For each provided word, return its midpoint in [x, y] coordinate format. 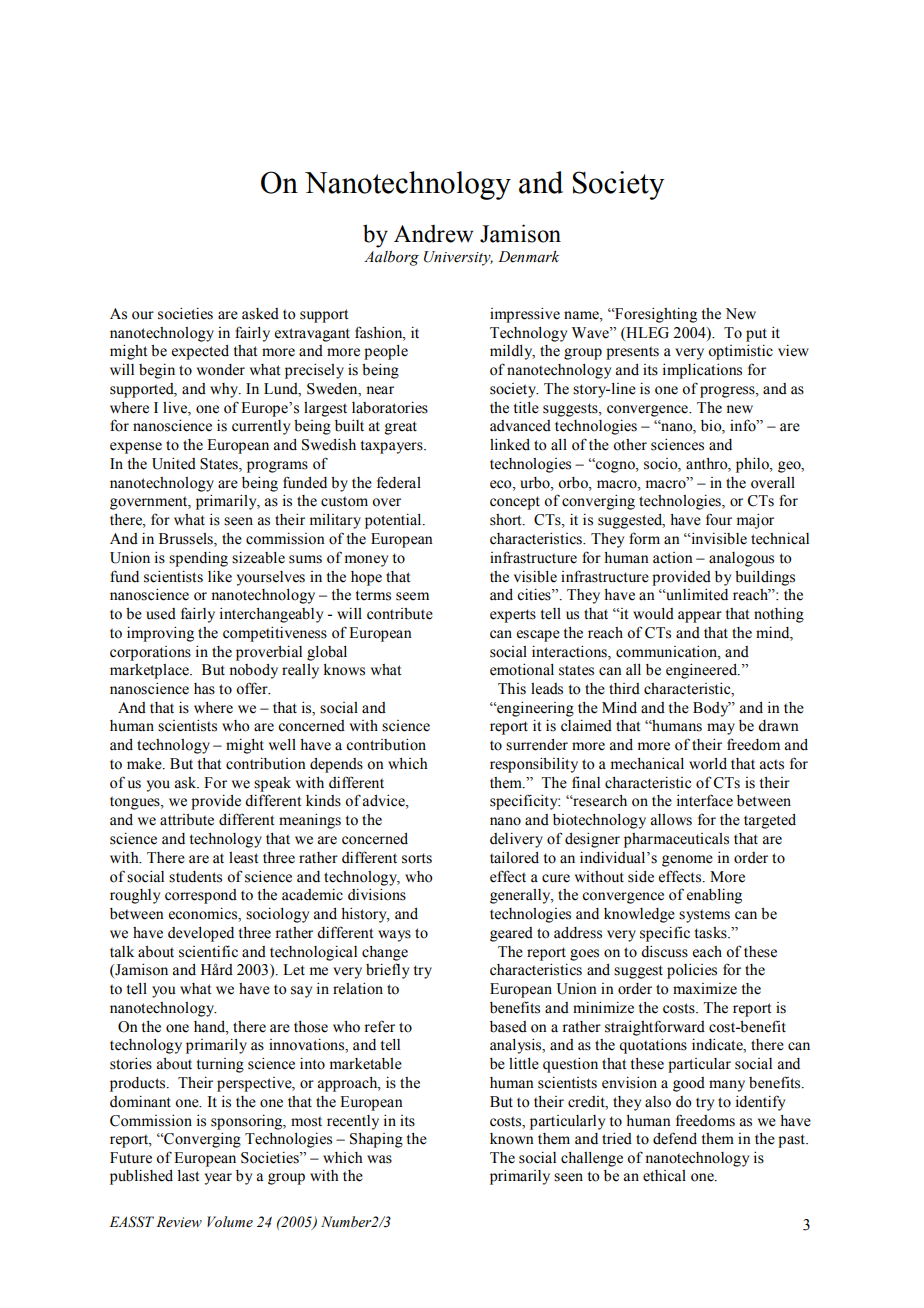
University [458, 258]
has [204, 689]
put [756, 335]
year [218, 1179]
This [512, 689]
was [379, 1159]
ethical [664, 1176]
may [721, 729]
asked [260, 314]
